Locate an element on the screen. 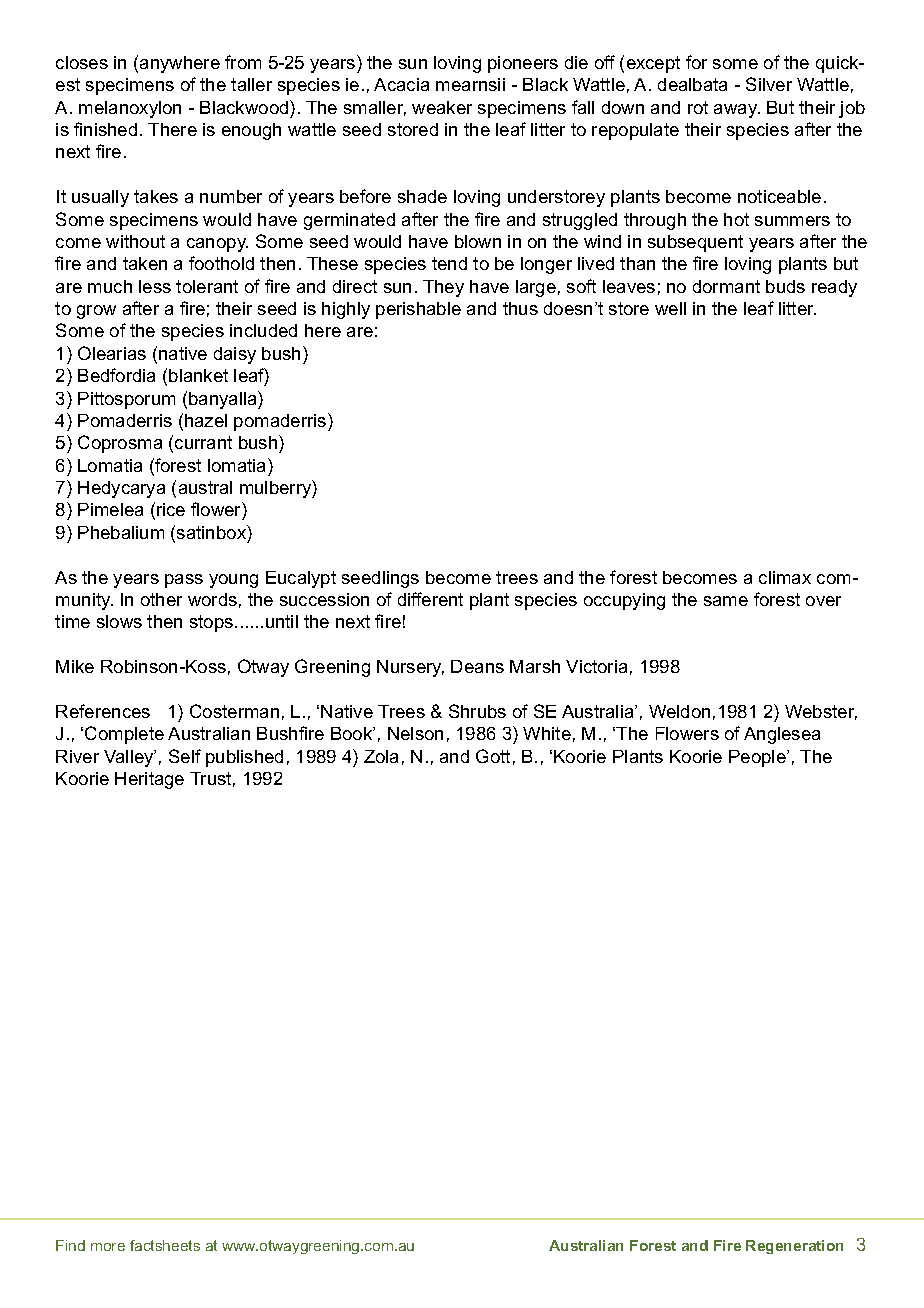 The height and width of the screenshot is (1308, 924). same is located at coordinates (726, 601).
